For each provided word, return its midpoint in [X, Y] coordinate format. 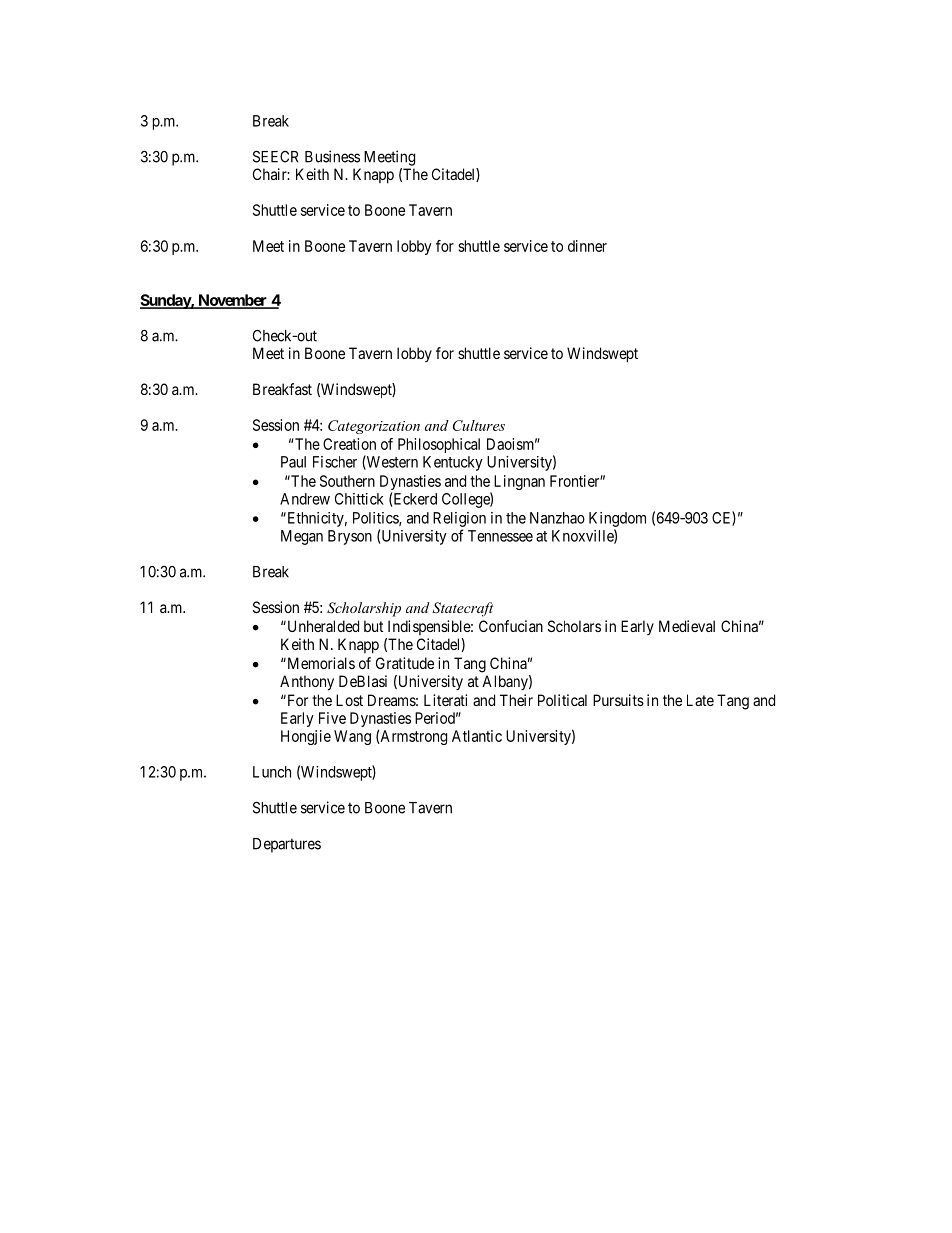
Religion [459, 519]
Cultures [479, 425]
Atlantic [477, 736]
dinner [587, 246]
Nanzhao [557, 518]
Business [332, 156]
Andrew [305, 499]
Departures [287, 845]
